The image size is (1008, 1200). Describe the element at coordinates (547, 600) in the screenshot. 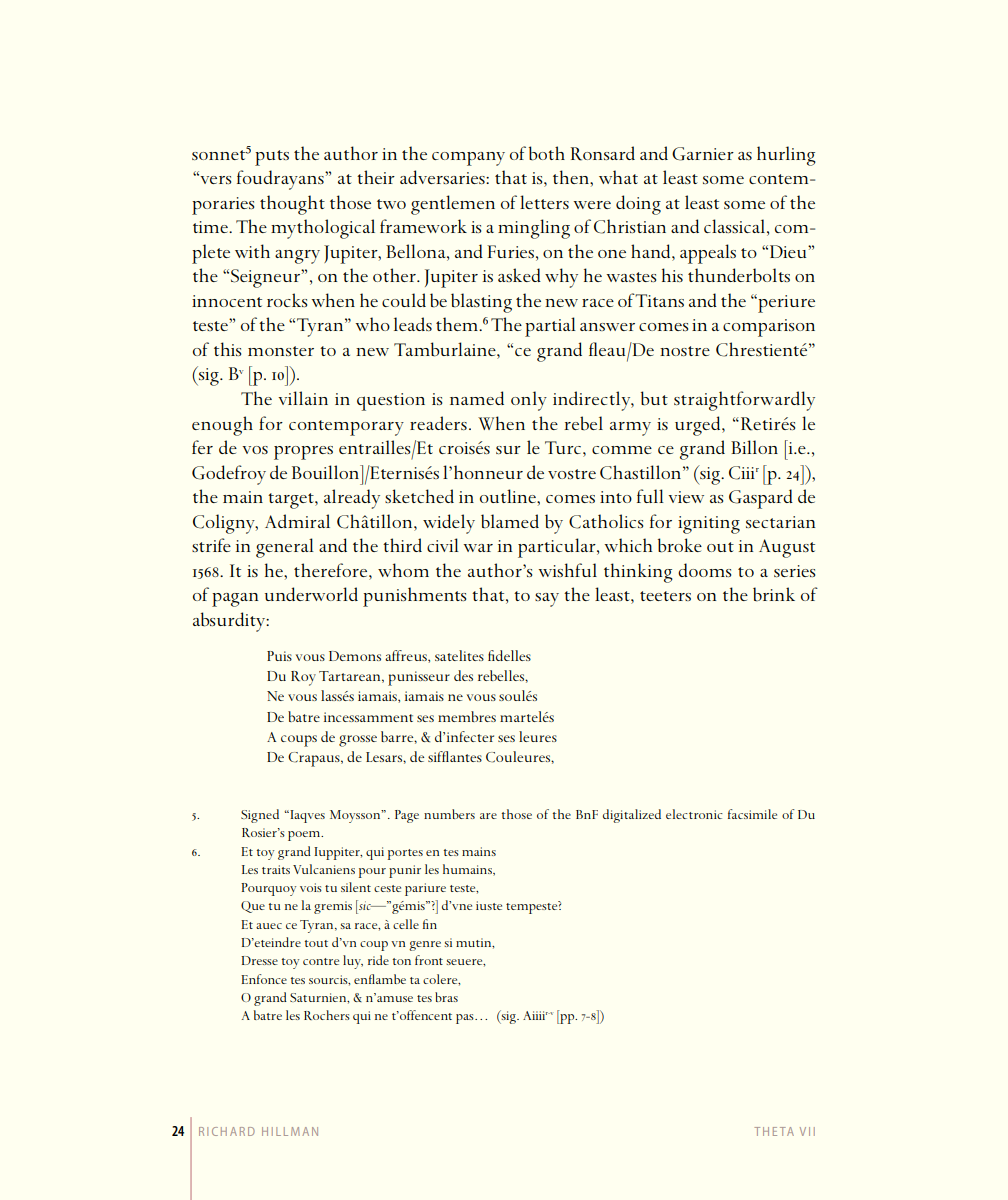

I see `say` at that location.
